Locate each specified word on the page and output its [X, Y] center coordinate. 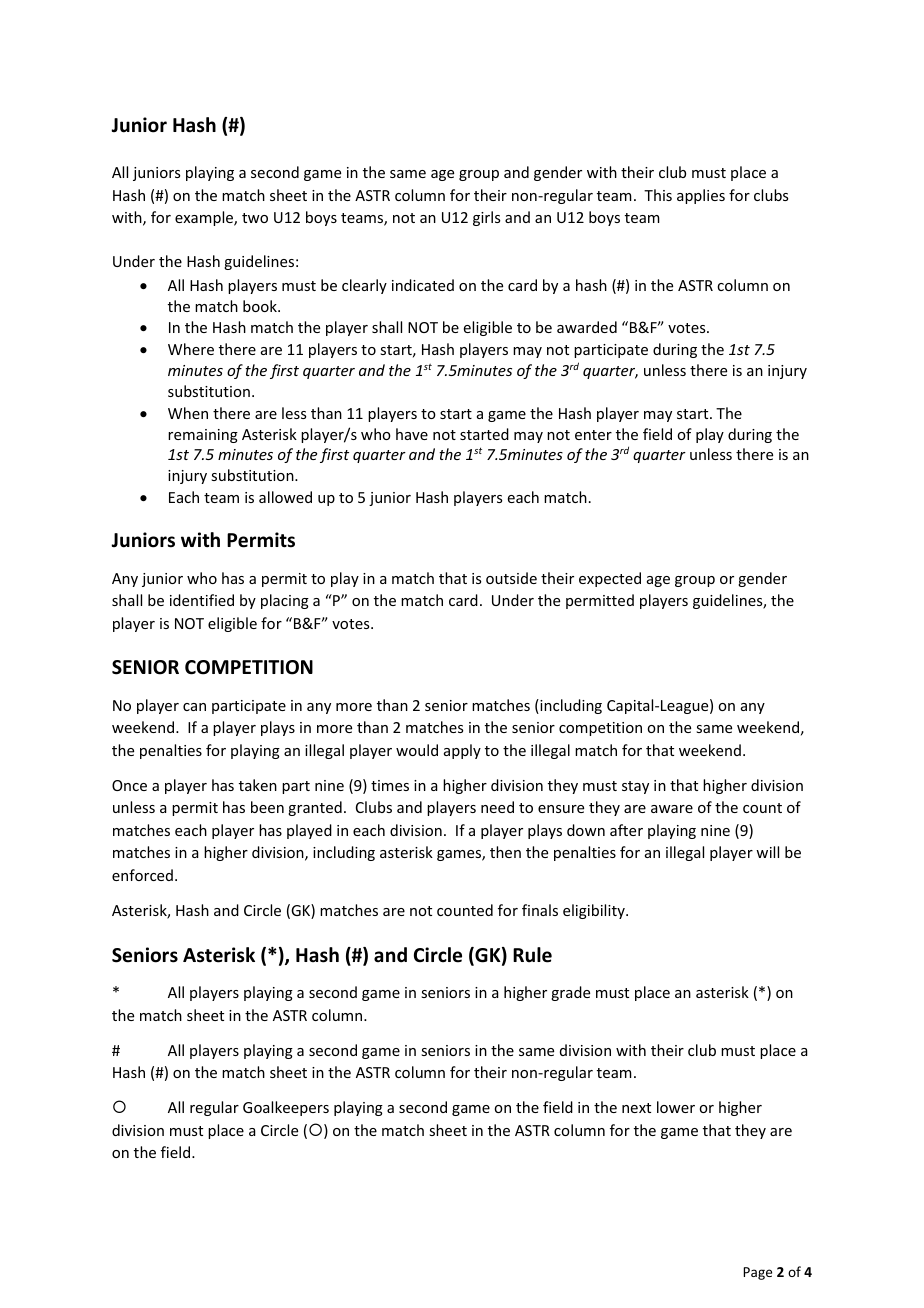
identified [202, 600]
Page [757, 1273]
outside [511, 578]
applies [701, 196]
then [505, 852]
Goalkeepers [286, 1108]
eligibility [595, 911]
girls [486, 218]
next [636, 1108]
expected [610, 579]
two [255, 218]
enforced [142, 875]
